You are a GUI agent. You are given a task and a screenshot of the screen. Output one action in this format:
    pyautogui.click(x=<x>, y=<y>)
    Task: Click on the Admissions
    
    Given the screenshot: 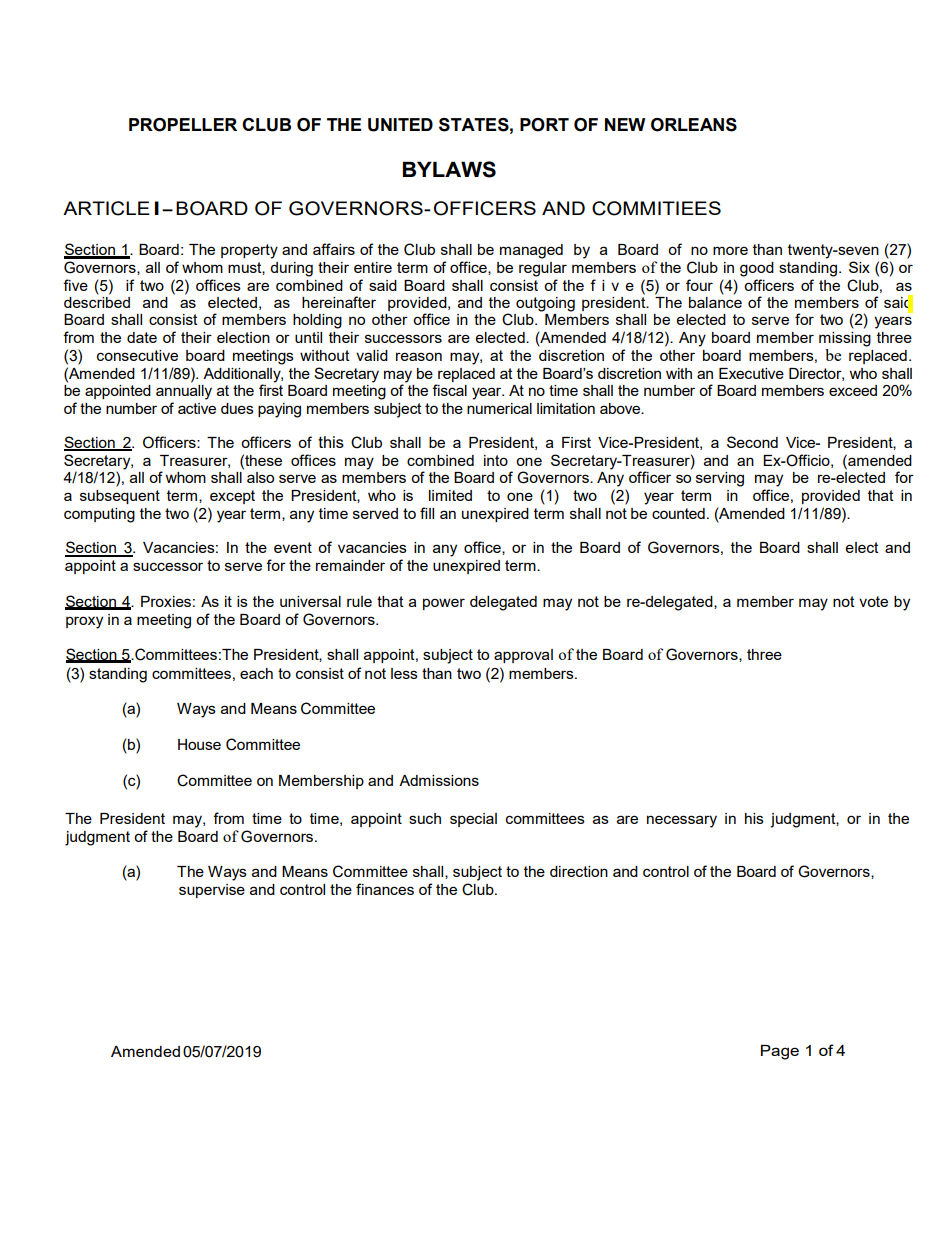 What is the action you would take?
    pyautogui.click(x=439, y=780)
